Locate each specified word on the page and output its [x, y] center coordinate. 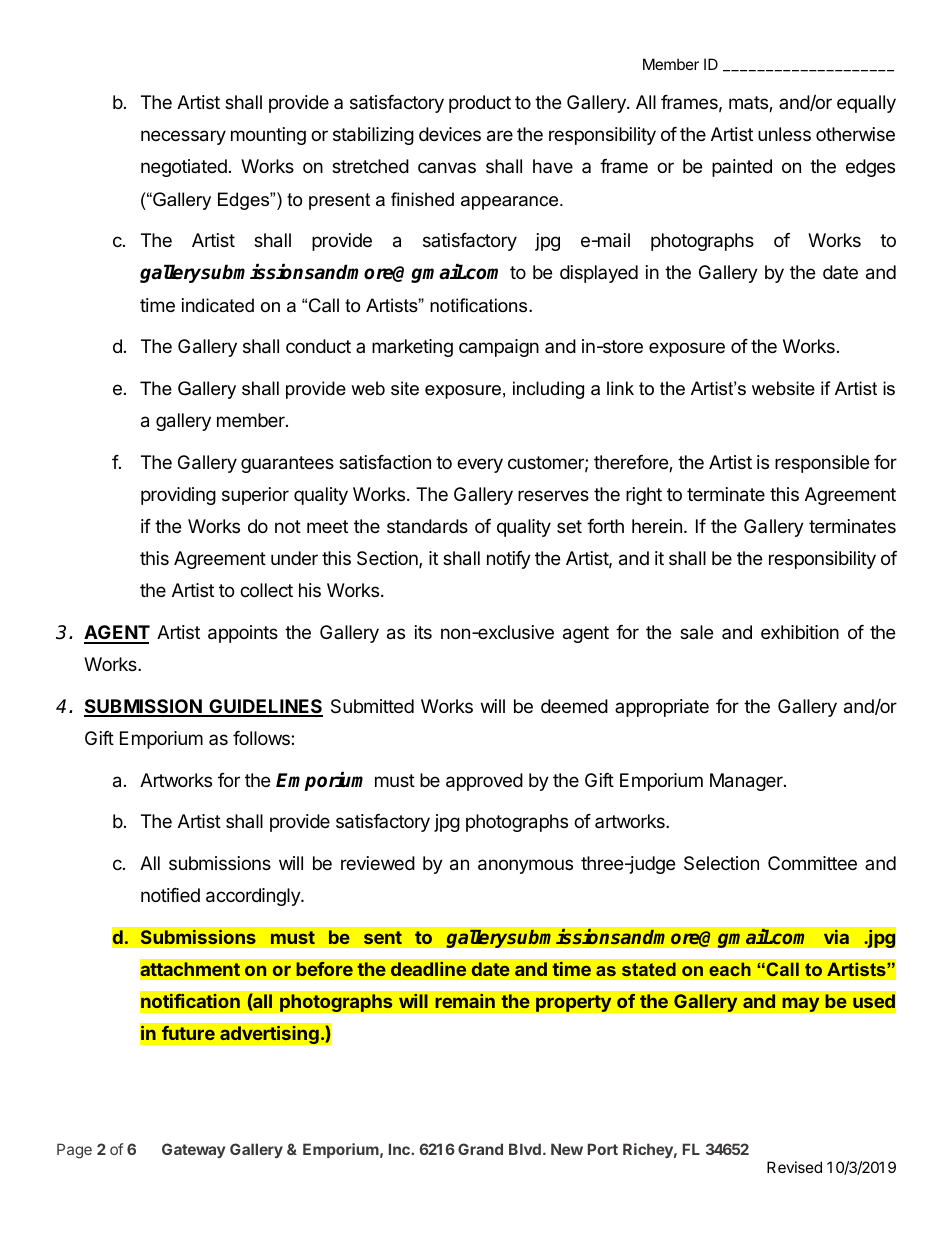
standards [427, 526]
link [620, 388]
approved [484, 782]
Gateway [193, 1150]
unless [784, 134]
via [836, 937]
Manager [747, 782]
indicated [218, 305]
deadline [429, 969]
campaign [499, 348]
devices [450, 134]
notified [170, 895]
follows [262, 738]
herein [657, 526]
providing [178, 496]
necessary [183, 137]
